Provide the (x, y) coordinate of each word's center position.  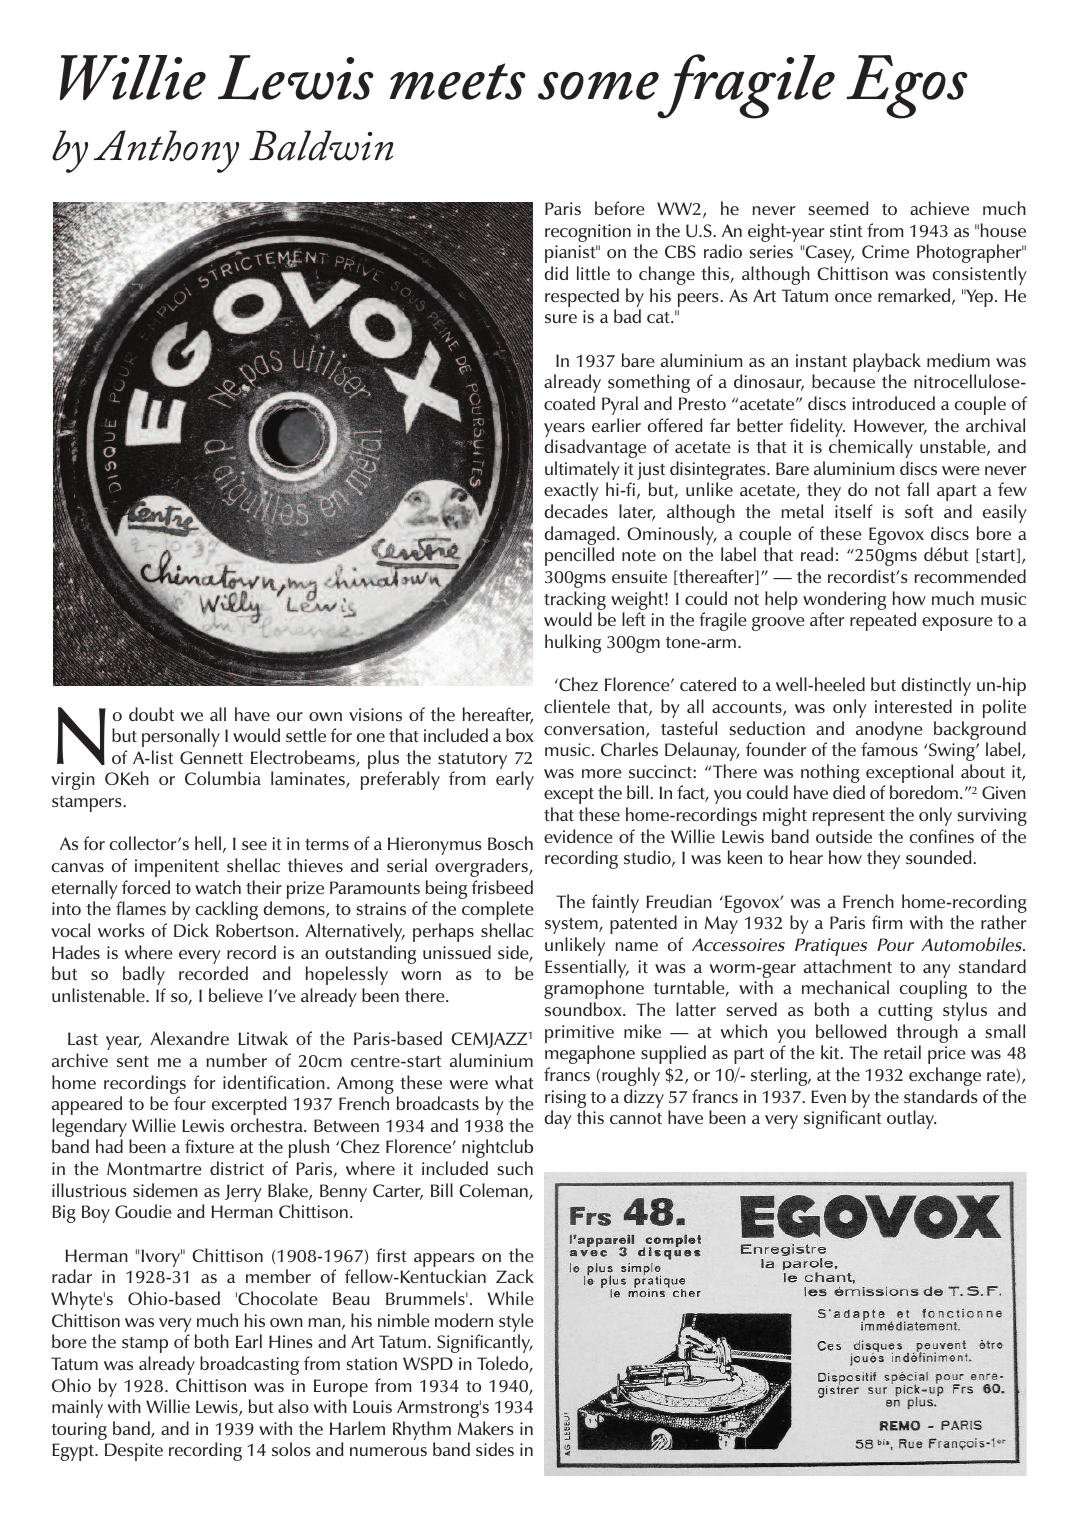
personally (181, 737)
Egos (907, 87)
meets (458, 81)
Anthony (166, 151)
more (602, 773)
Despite (134, 1452)
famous (889, 749)
